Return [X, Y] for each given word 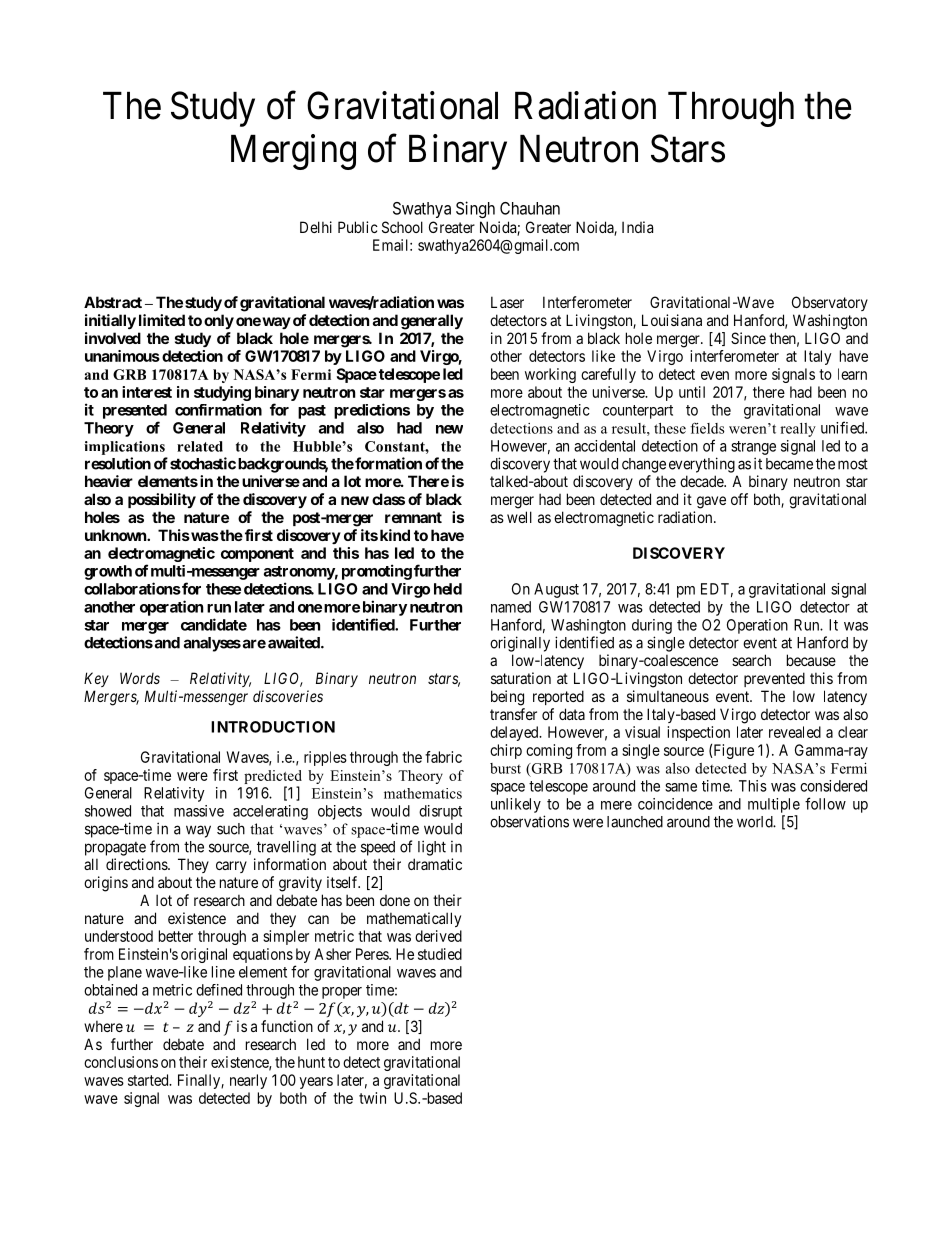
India [637, 227]
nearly [248, 1081]
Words [140, 678]
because [811, 660]
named [511, 607]
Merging [293, 152]
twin [372, 1098]
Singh [475, 209]
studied [440, 954]
